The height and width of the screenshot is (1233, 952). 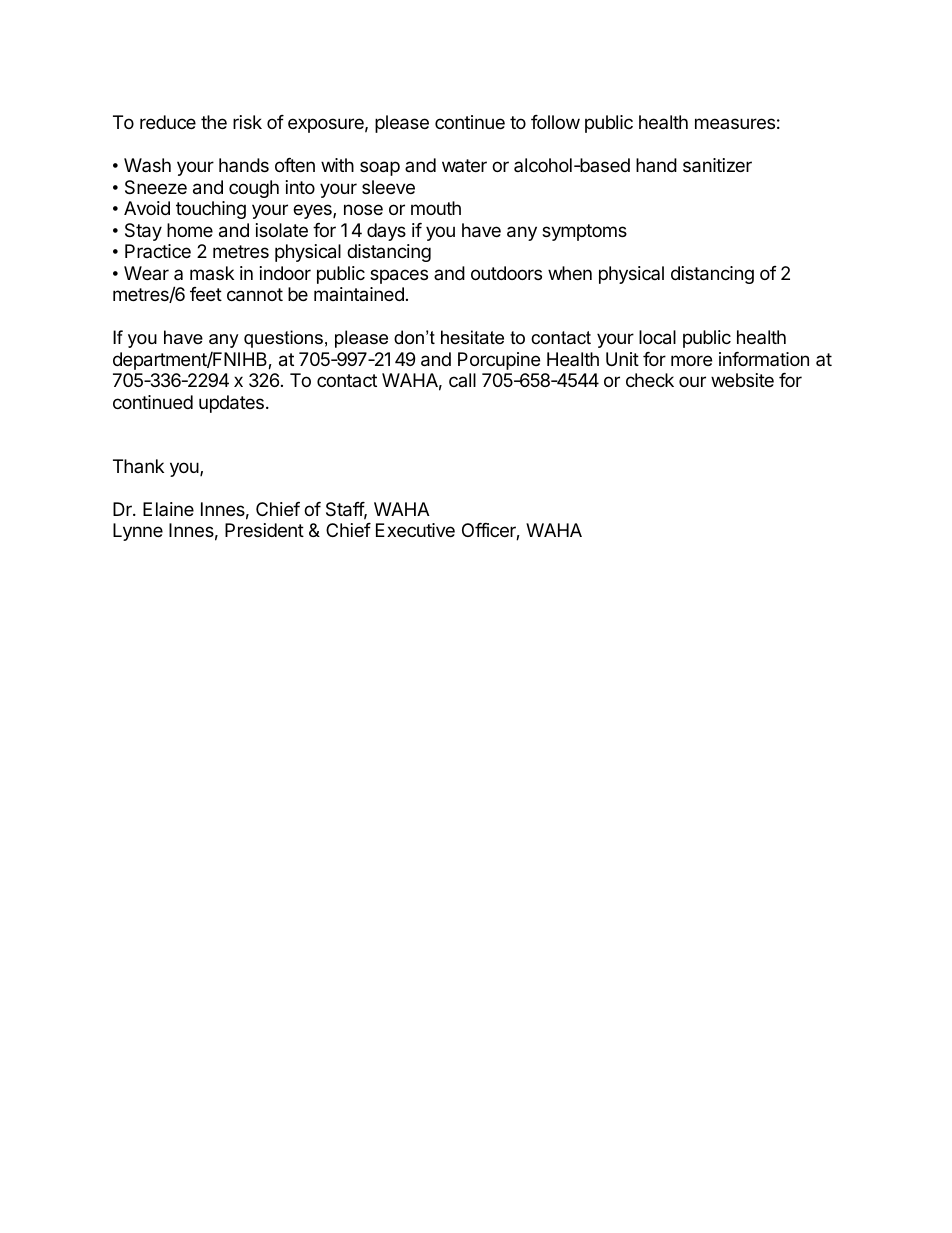 I want to click on Executive, so click(x=415, y=530).
